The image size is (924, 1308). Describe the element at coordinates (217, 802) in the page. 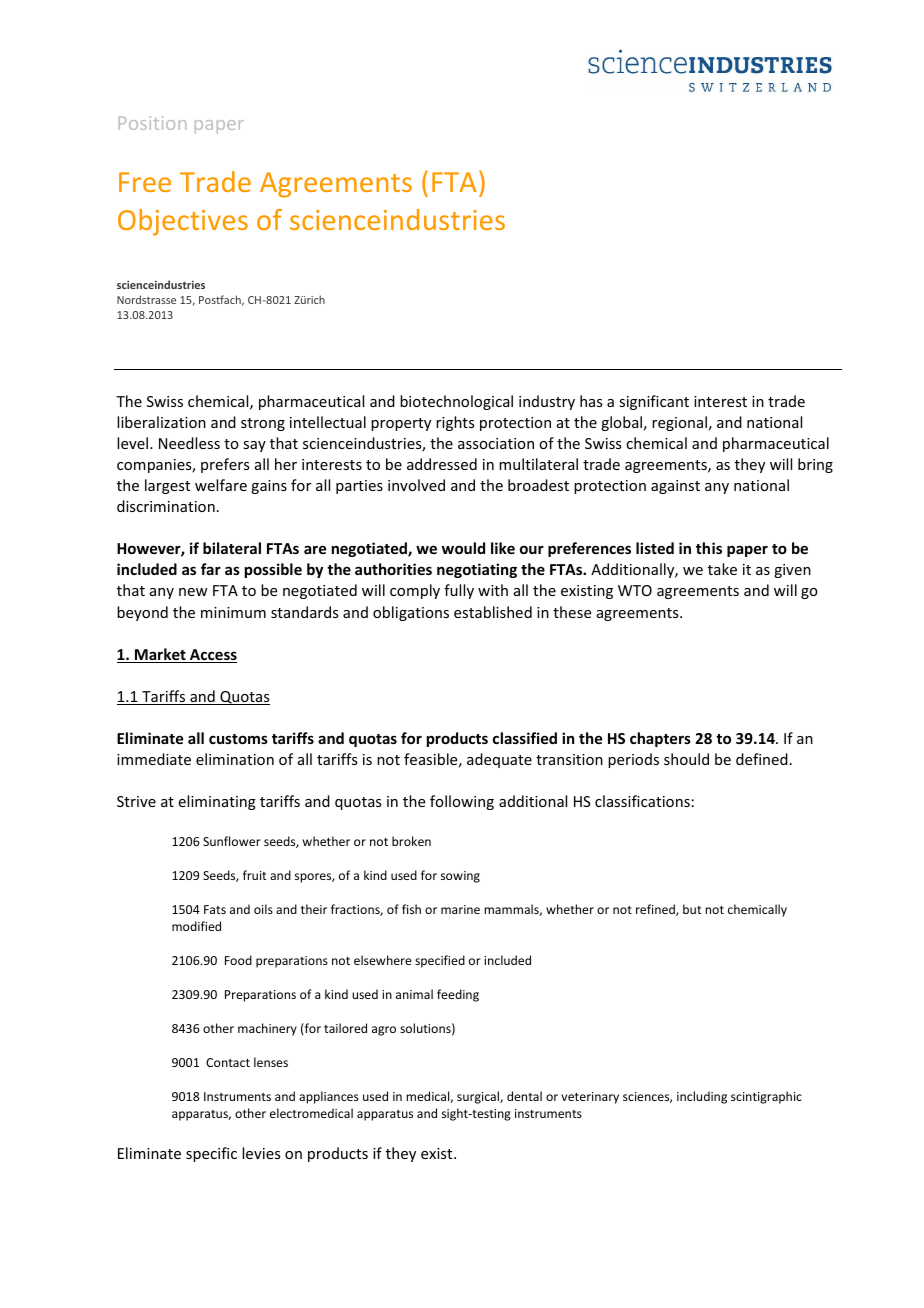

I see `eliminating` at that location.
